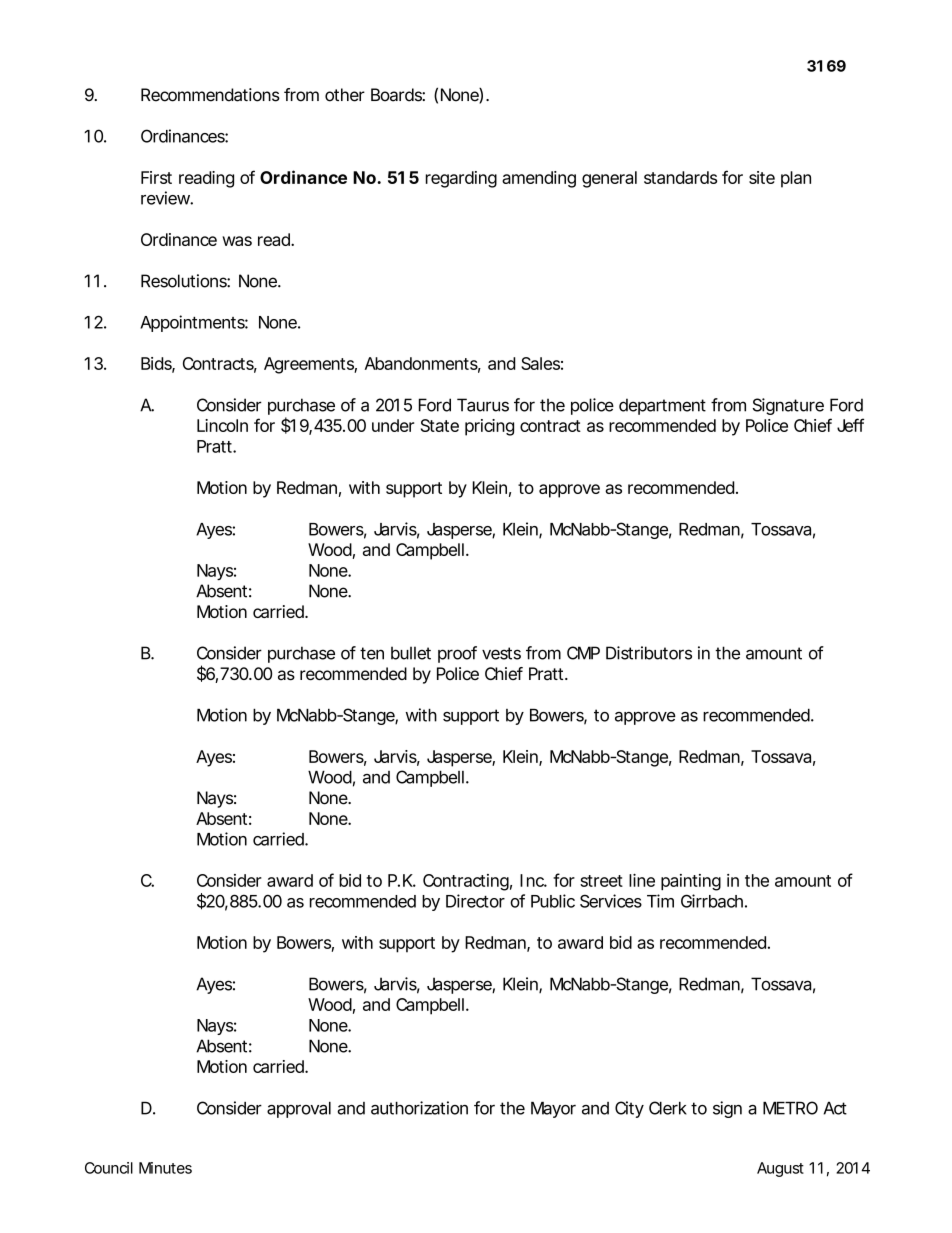 This page has height=1233, width=952. What do you see at coordinates (762, 177) in the page?
I see `site` at bounding box center [762, 177].
